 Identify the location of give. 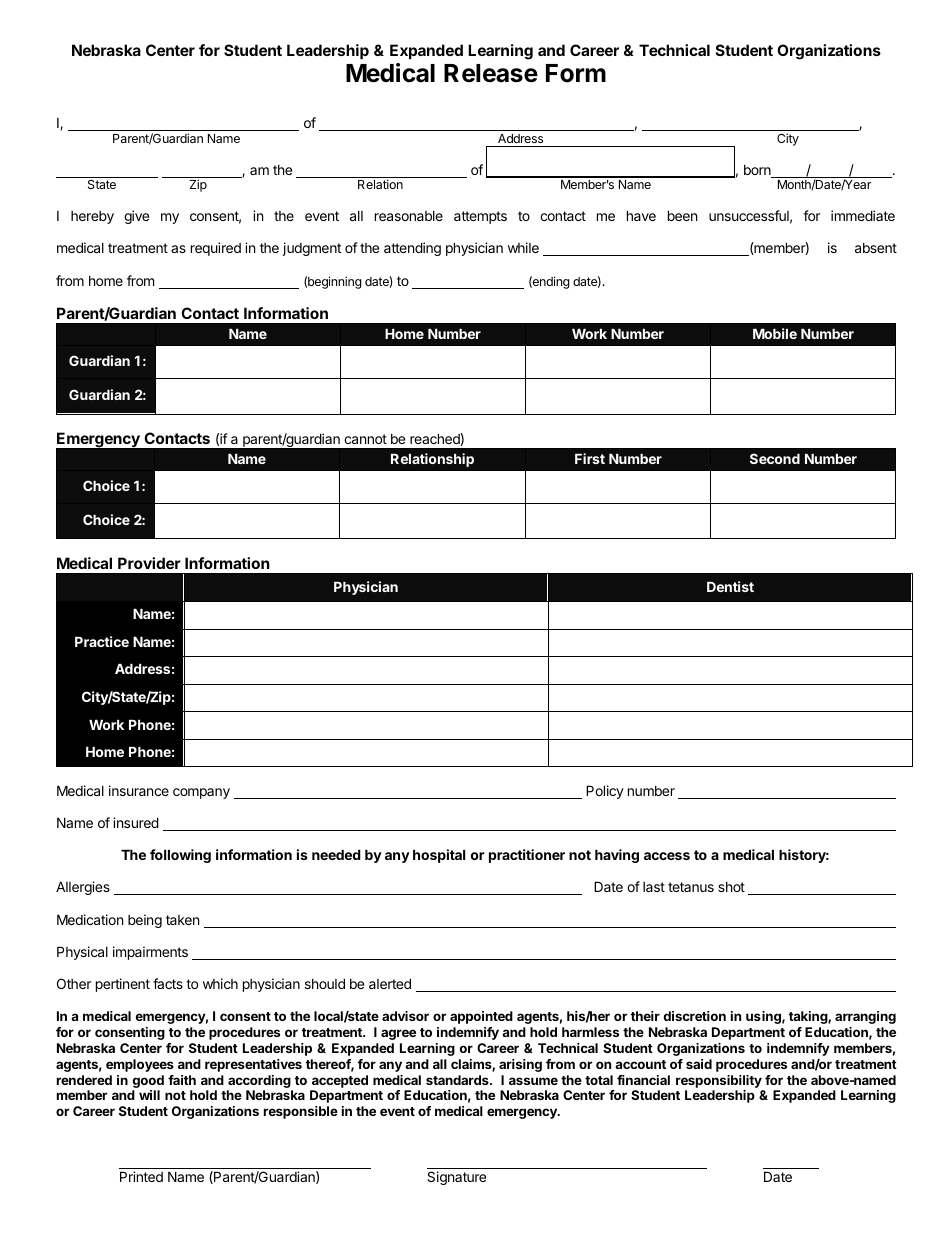
(136, 217).
